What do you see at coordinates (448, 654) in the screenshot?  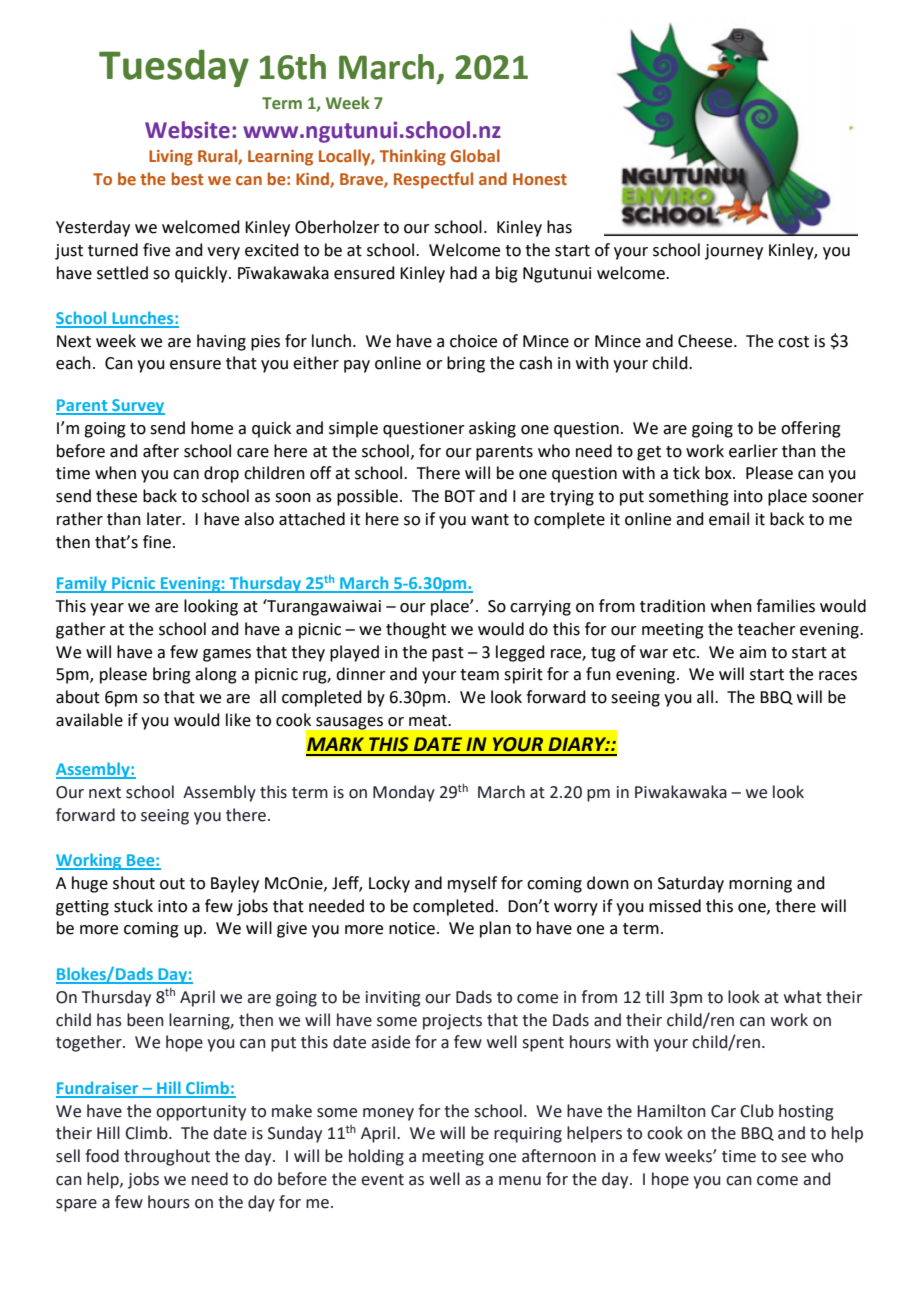 I see `past` at bounding box center [448, 654].
